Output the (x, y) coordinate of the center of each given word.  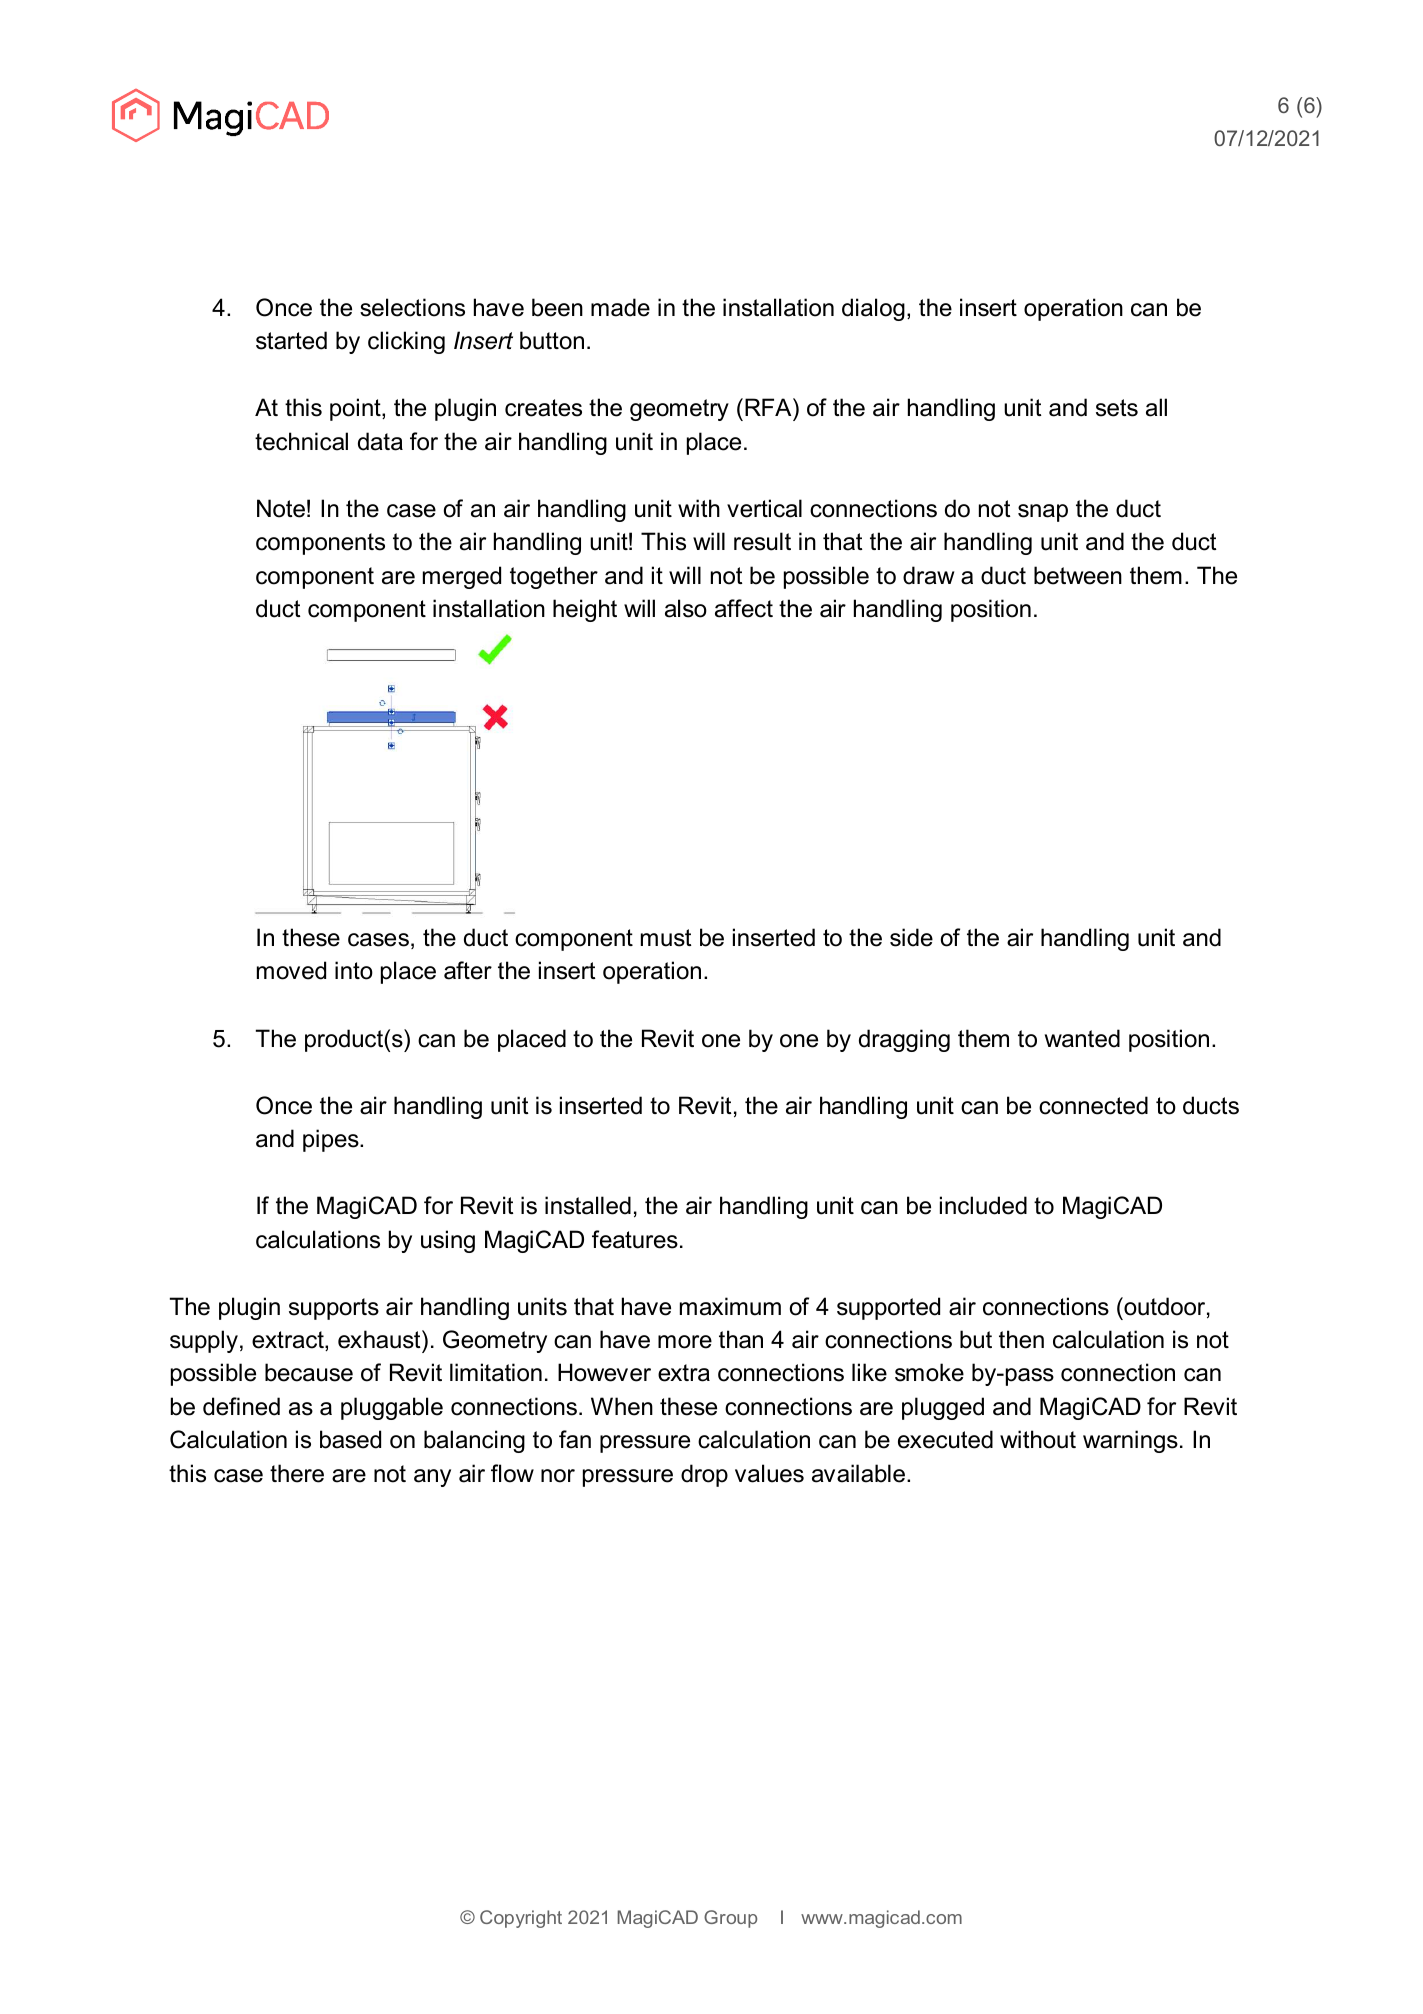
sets (1117, 408)
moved (291, 970)
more (685, 1342)
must (666, 938)
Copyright (521, 1919)
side (911, 937)
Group (730, 1919)
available (858, 1473)
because (309, 1372)
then (1021, 1339)
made (620, 307)
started (291, 340)
